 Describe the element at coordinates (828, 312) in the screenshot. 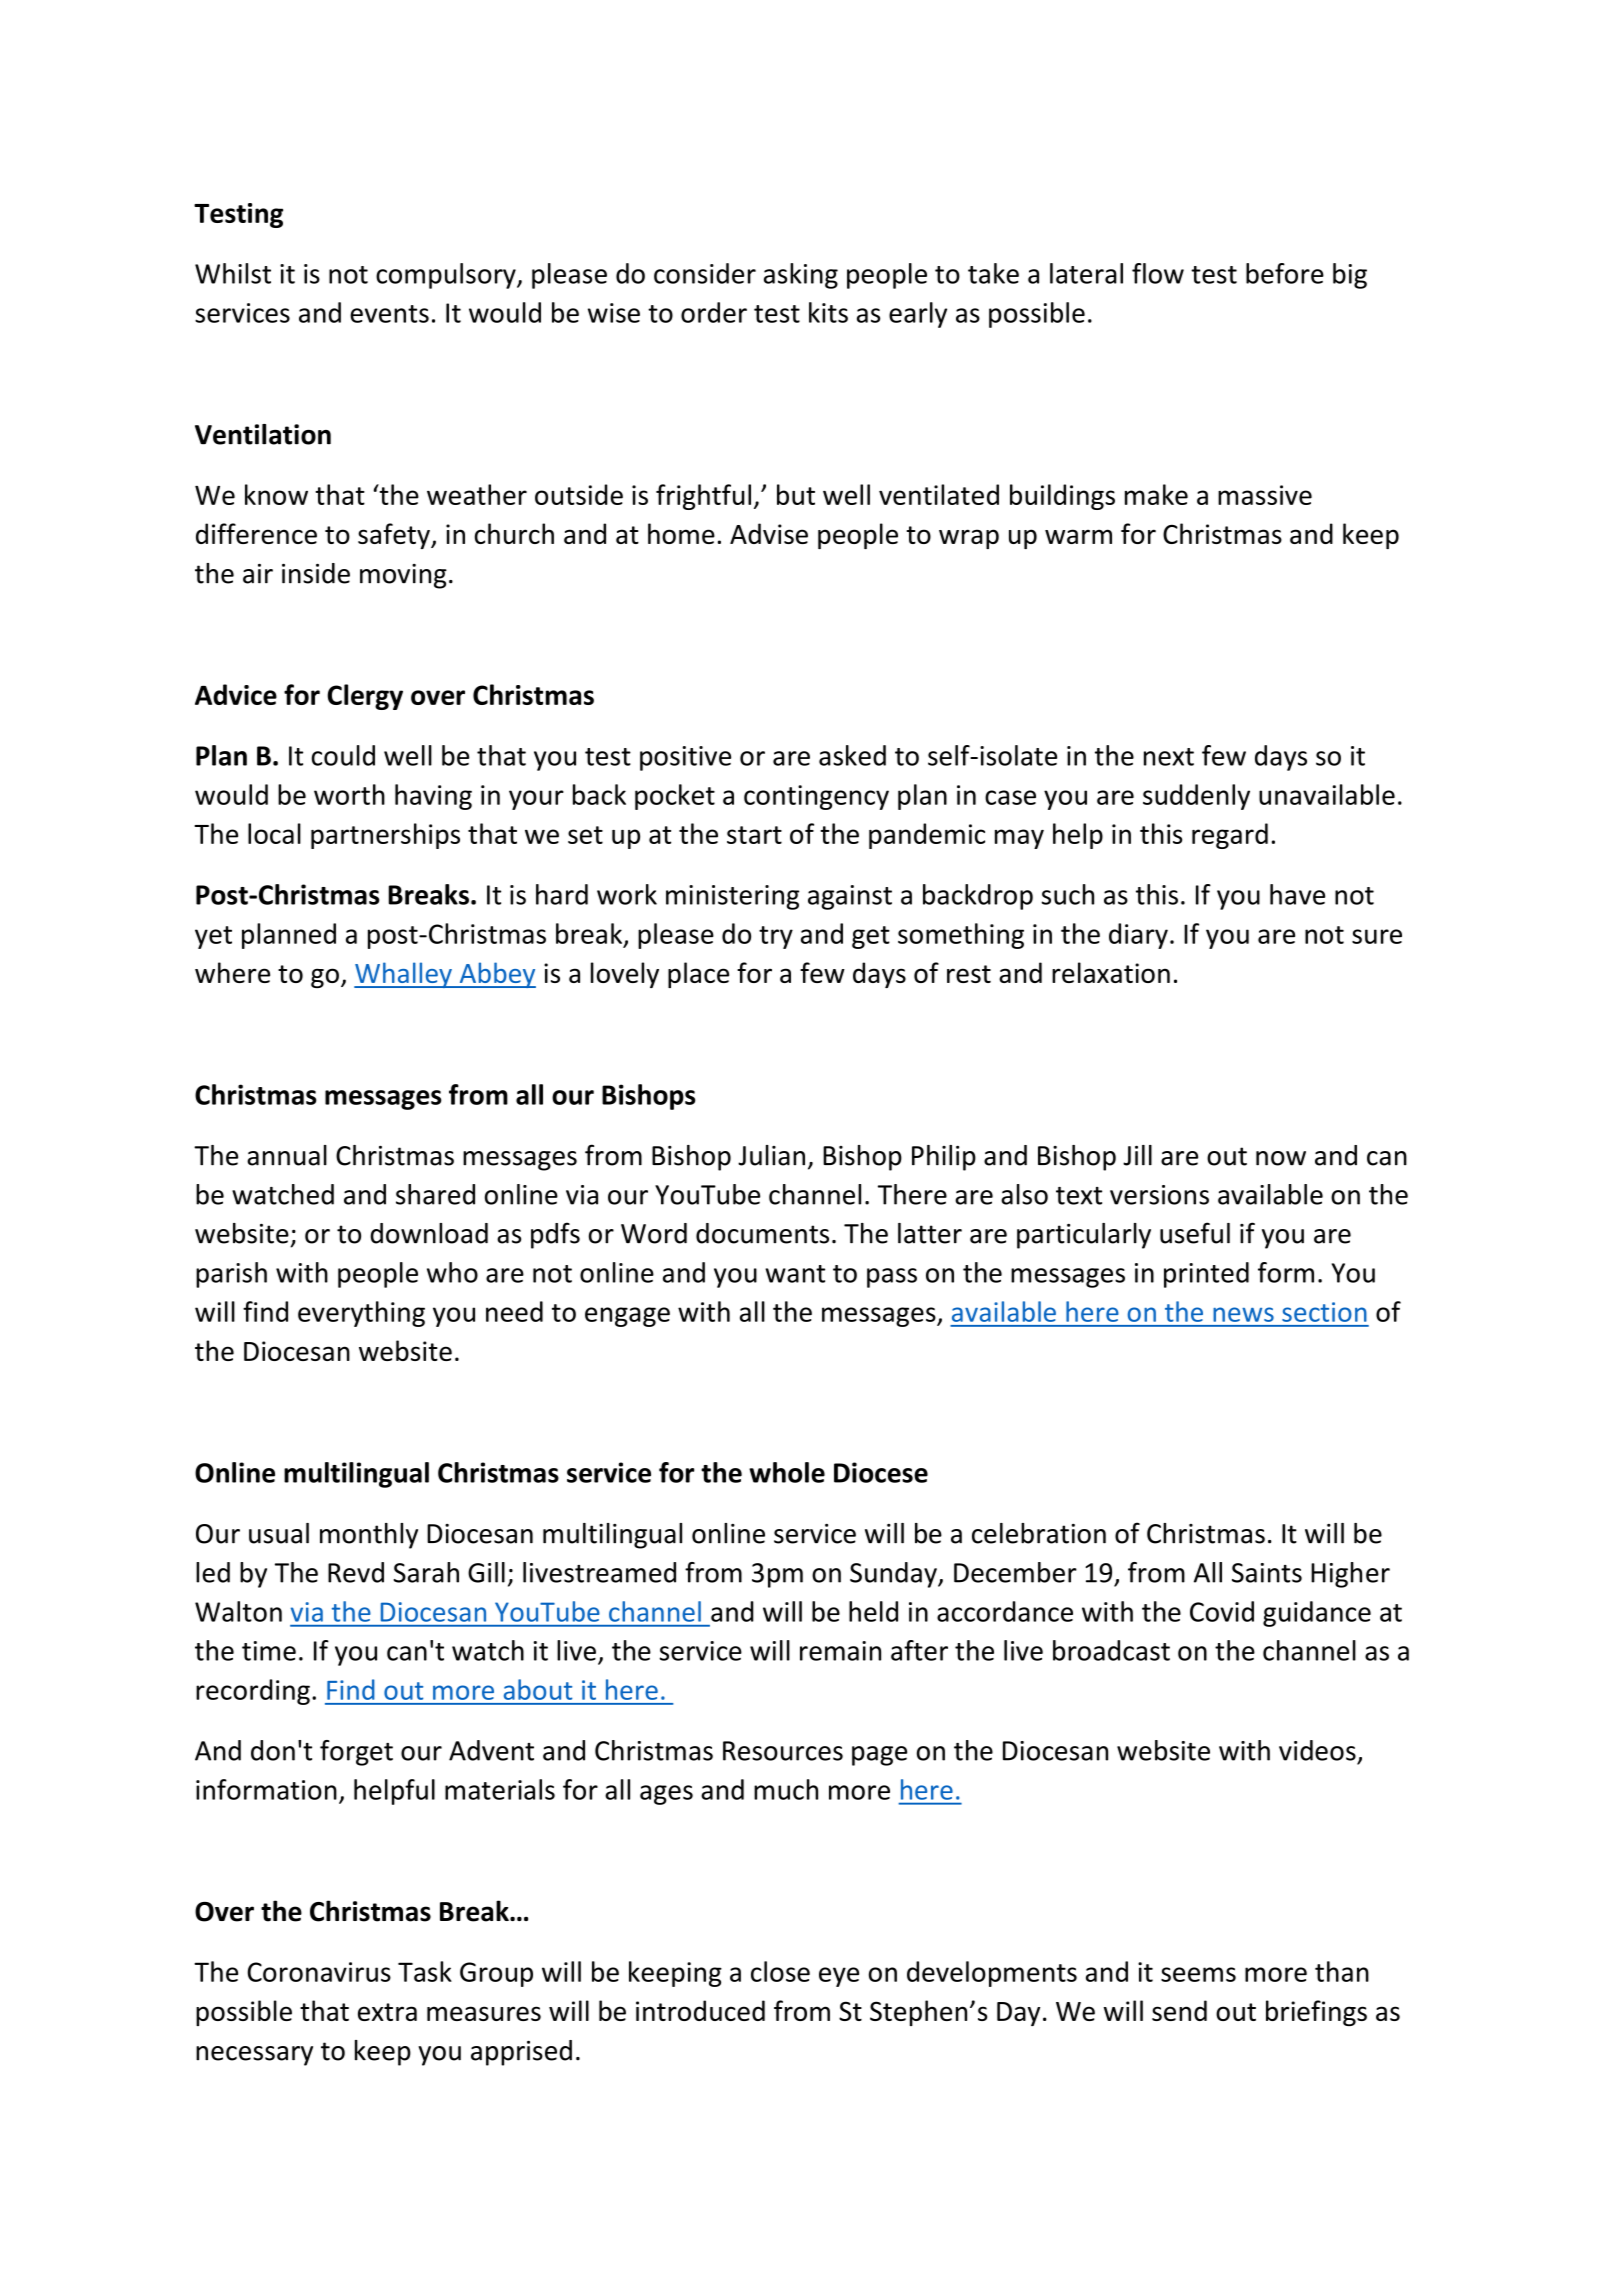

I see `kits` at that location.
